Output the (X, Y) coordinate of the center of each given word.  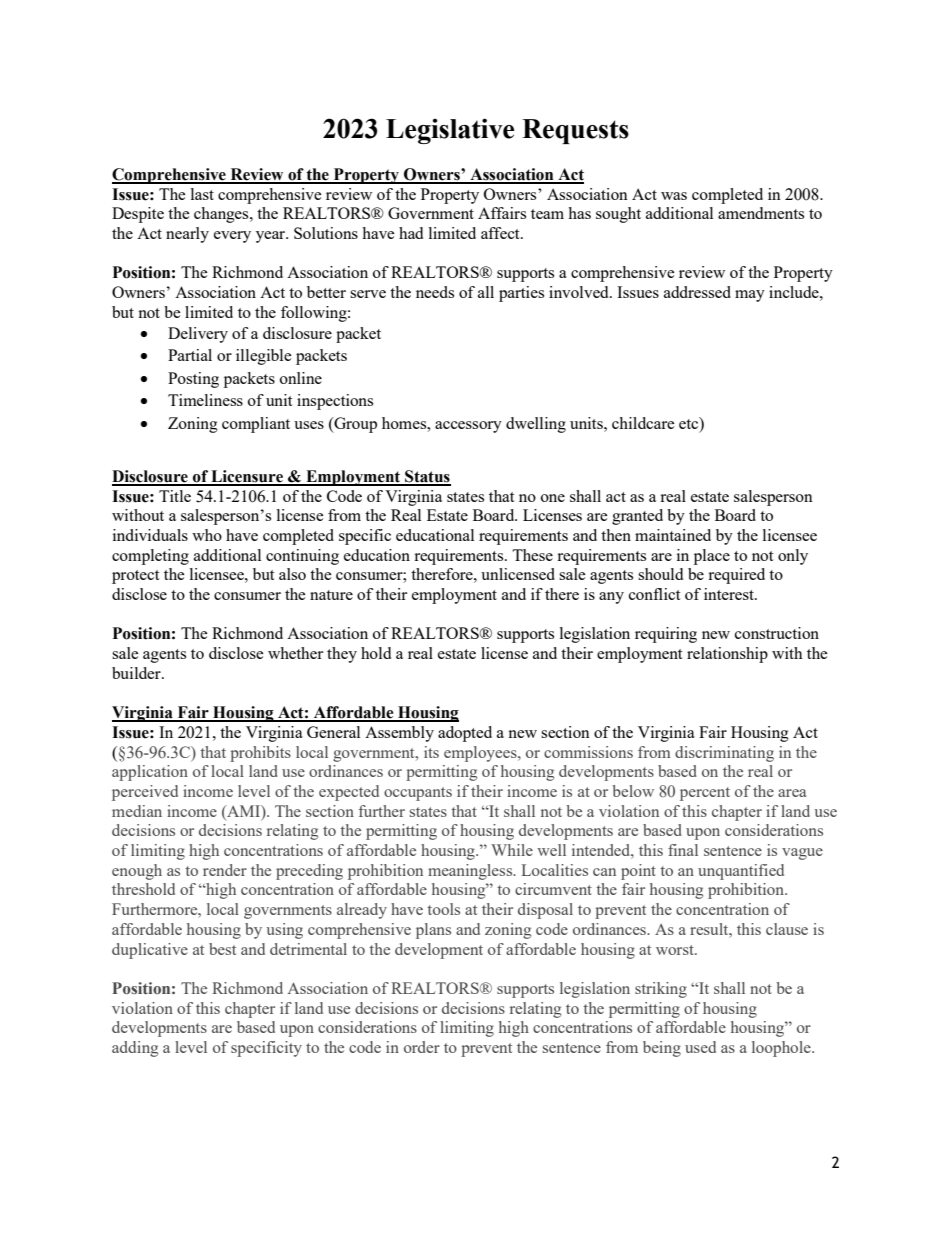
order (422, 1047)
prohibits (260, 754)
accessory (468, 427)
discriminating (724, 754)
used (700, 1047)
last (202, 194)
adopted (465, 734)
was (674, 196)
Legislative (450, 131)
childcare (643, 423)
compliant (256, 425)
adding (135, 1049)
